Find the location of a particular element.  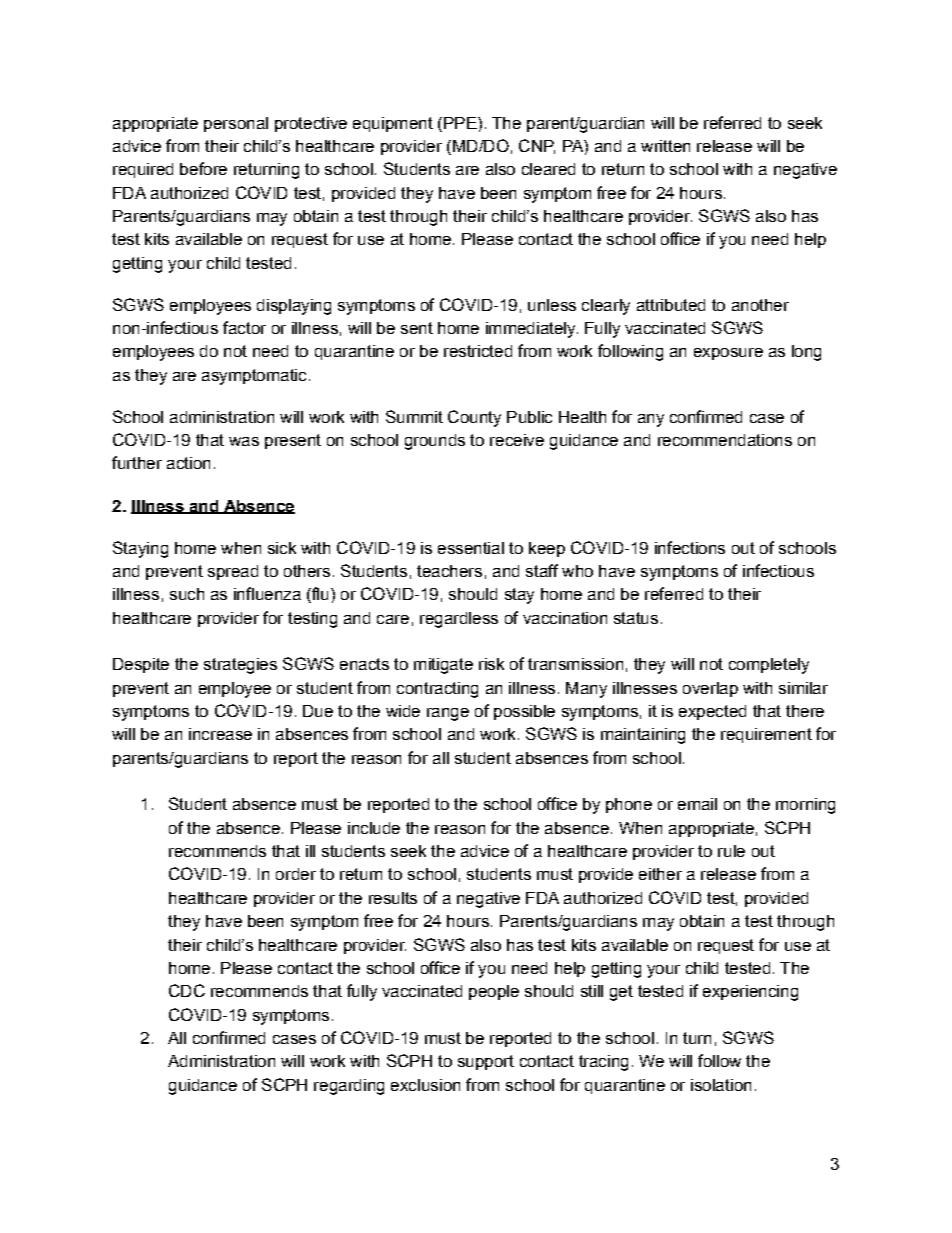

requirement is located at coordinates (766, 735).
